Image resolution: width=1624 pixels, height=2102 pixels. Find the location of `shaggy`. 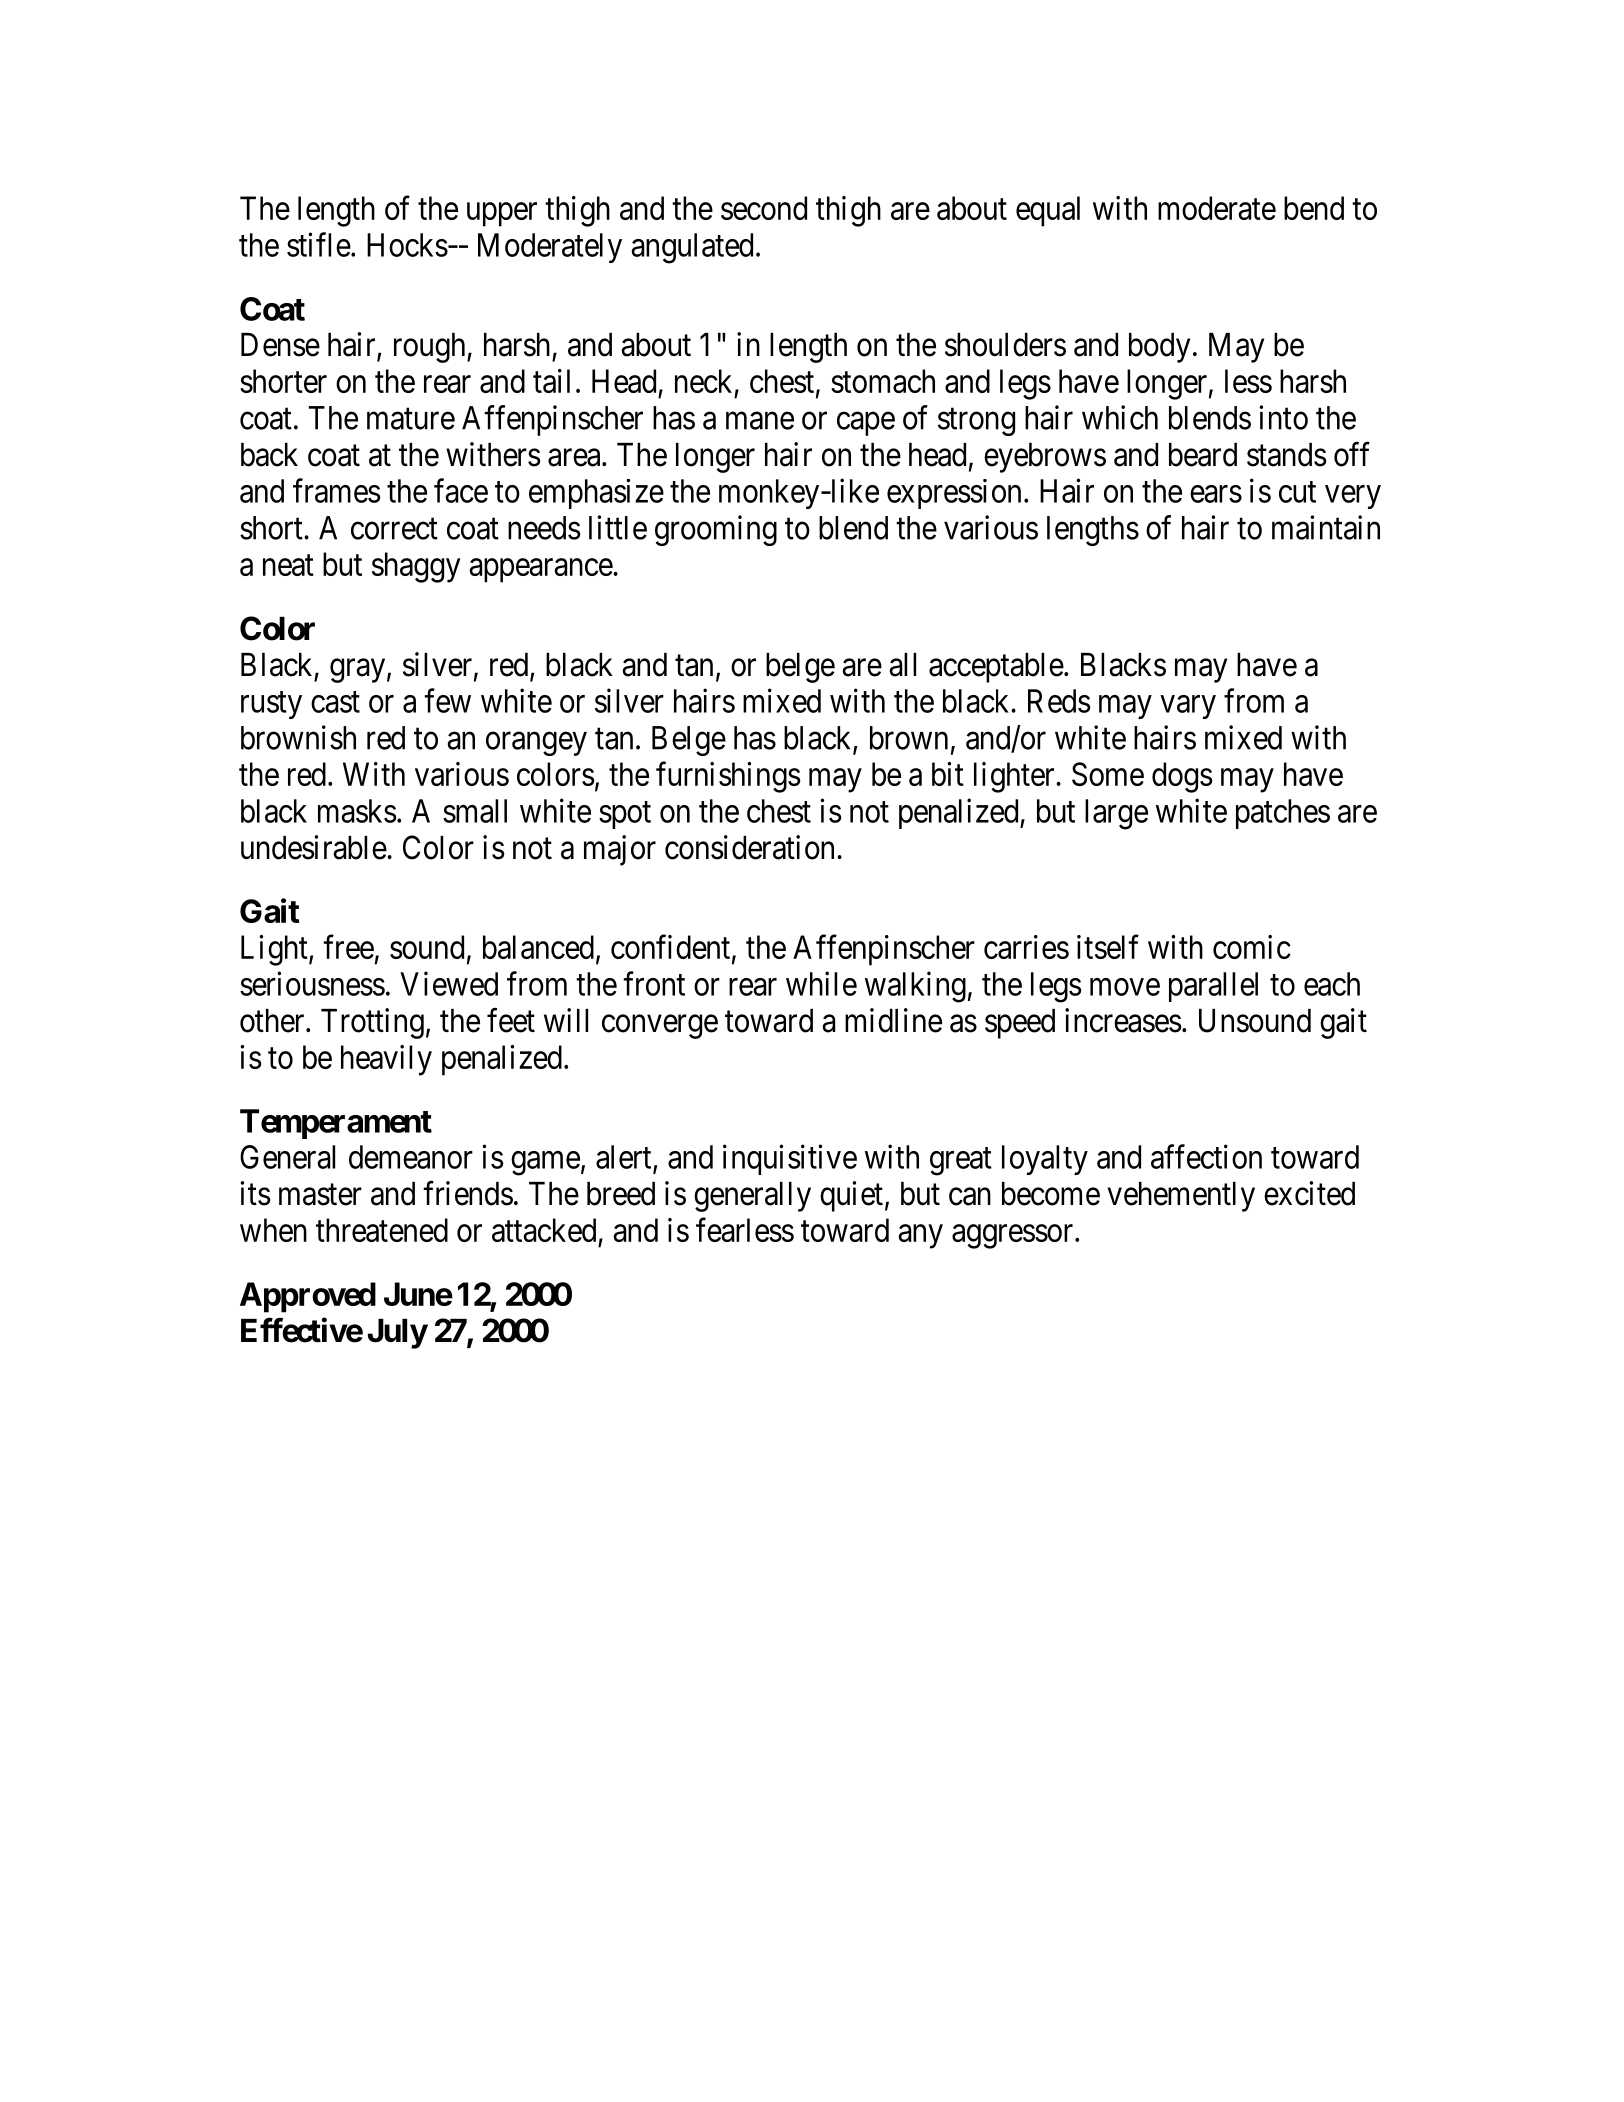

shaggy is located at coordinates (416, 567).
